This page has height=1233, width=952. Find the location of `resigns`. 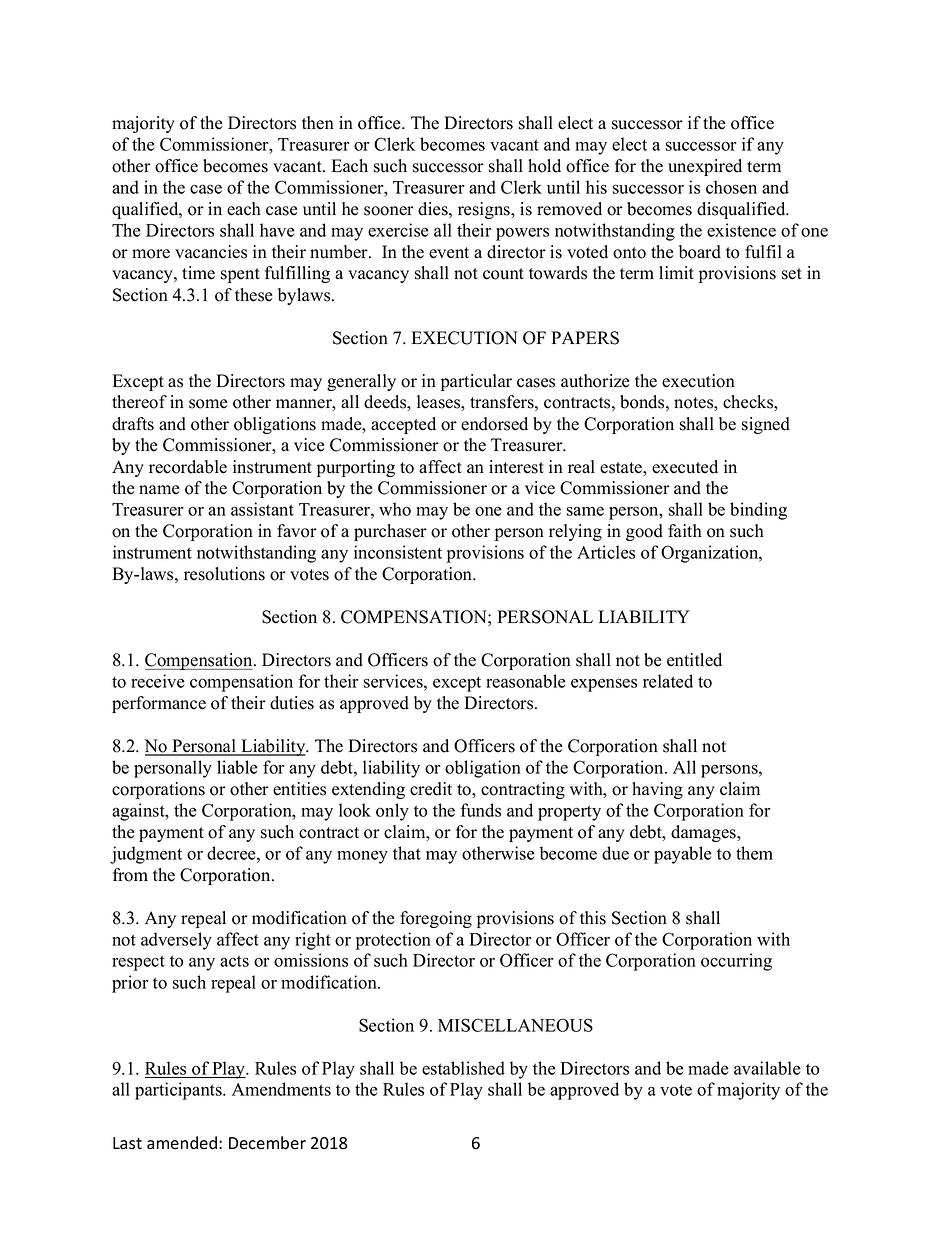

resigns is located at coordinates (485, 210).
